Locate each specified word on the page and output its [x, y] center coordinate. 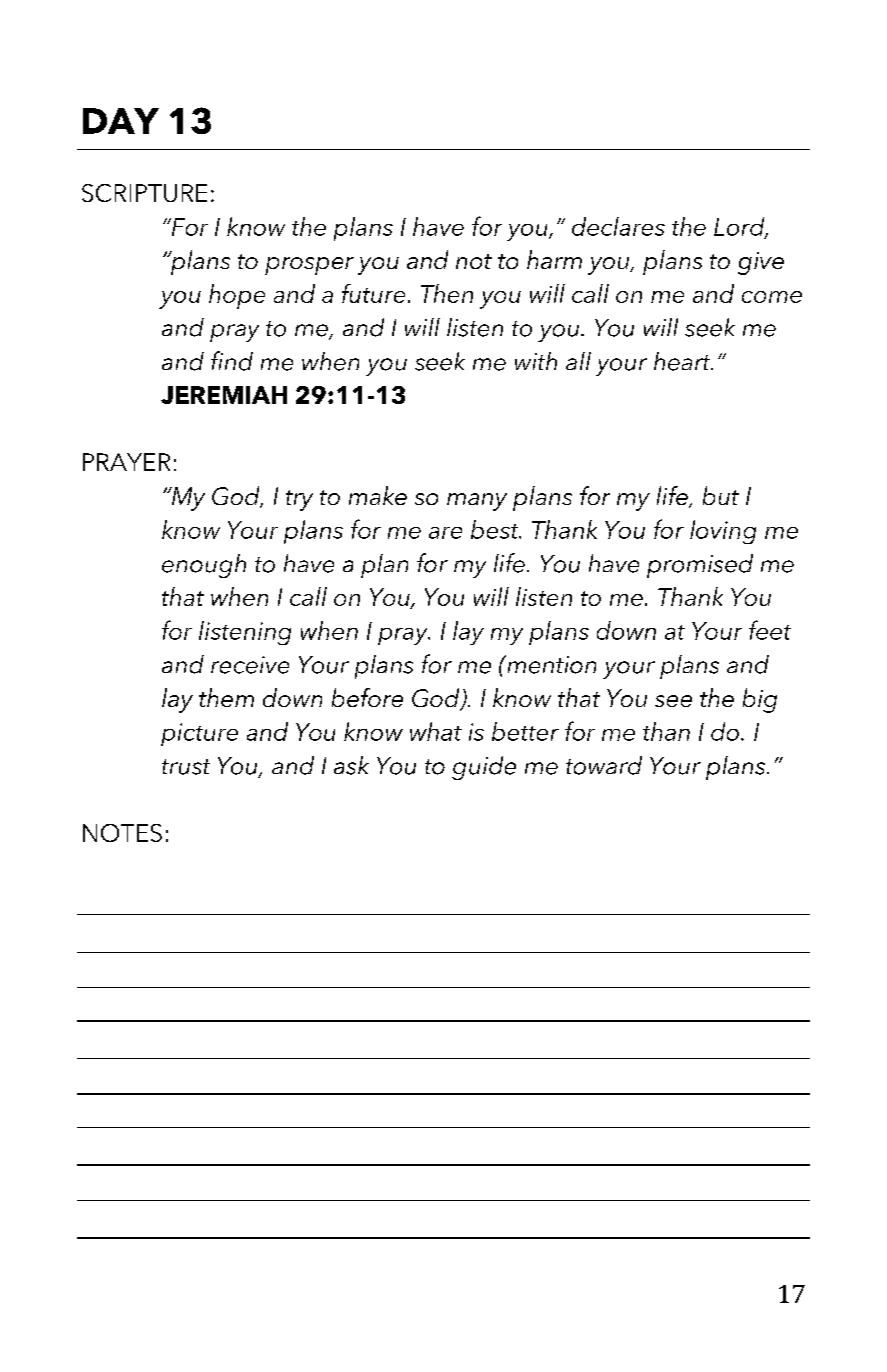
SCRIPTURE [144, 193]
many [477, 502]
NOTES [122, 833]
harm [554, 259]
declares [618, 226]
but [721, 495]
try [299, 500]
